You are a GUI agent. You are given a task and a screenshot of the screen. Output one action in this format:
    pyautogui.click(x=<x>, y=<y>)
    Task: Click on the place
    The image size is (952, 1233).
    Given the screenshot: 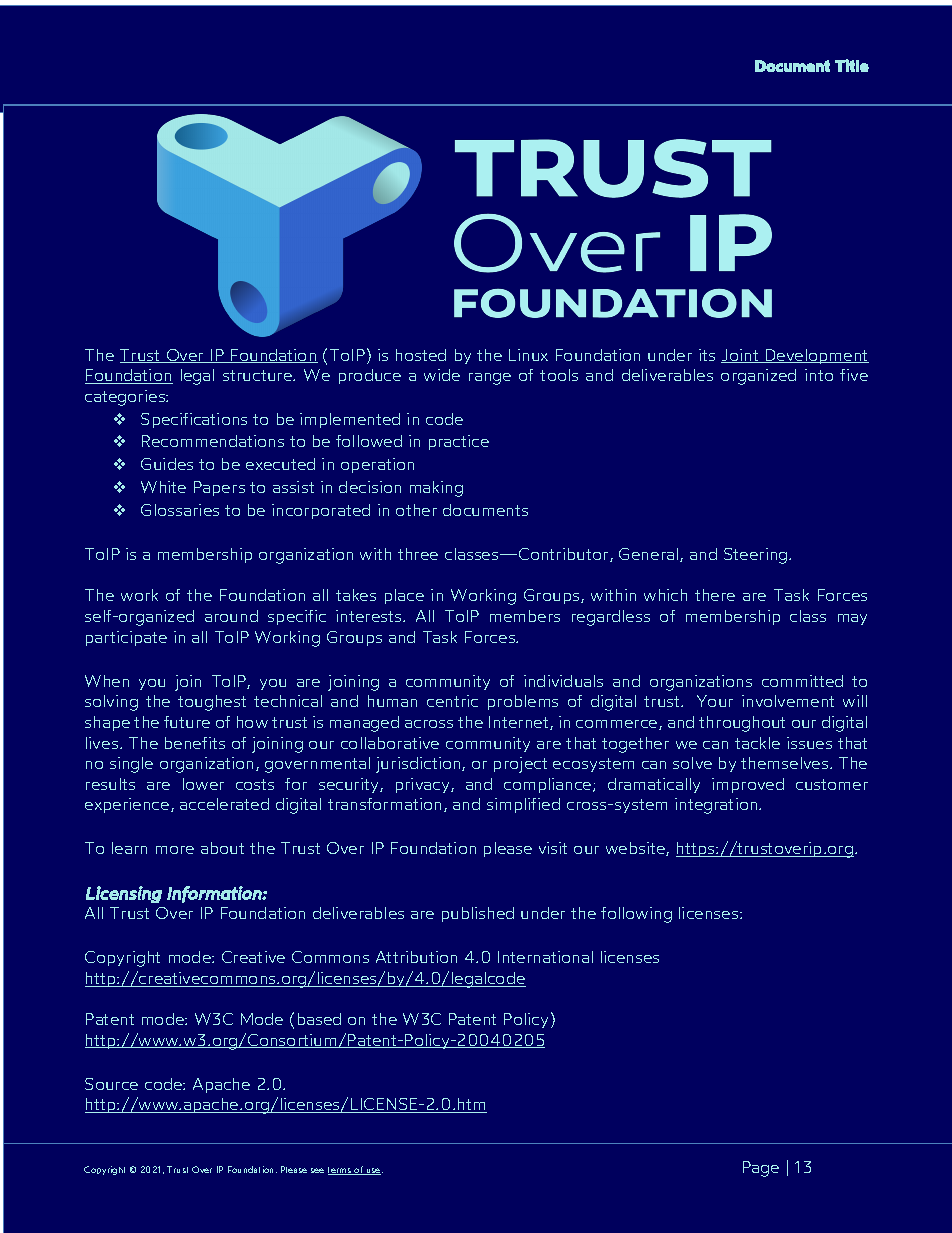 What is the action you would take?
    pyautogui.click(x=404, y=596)
